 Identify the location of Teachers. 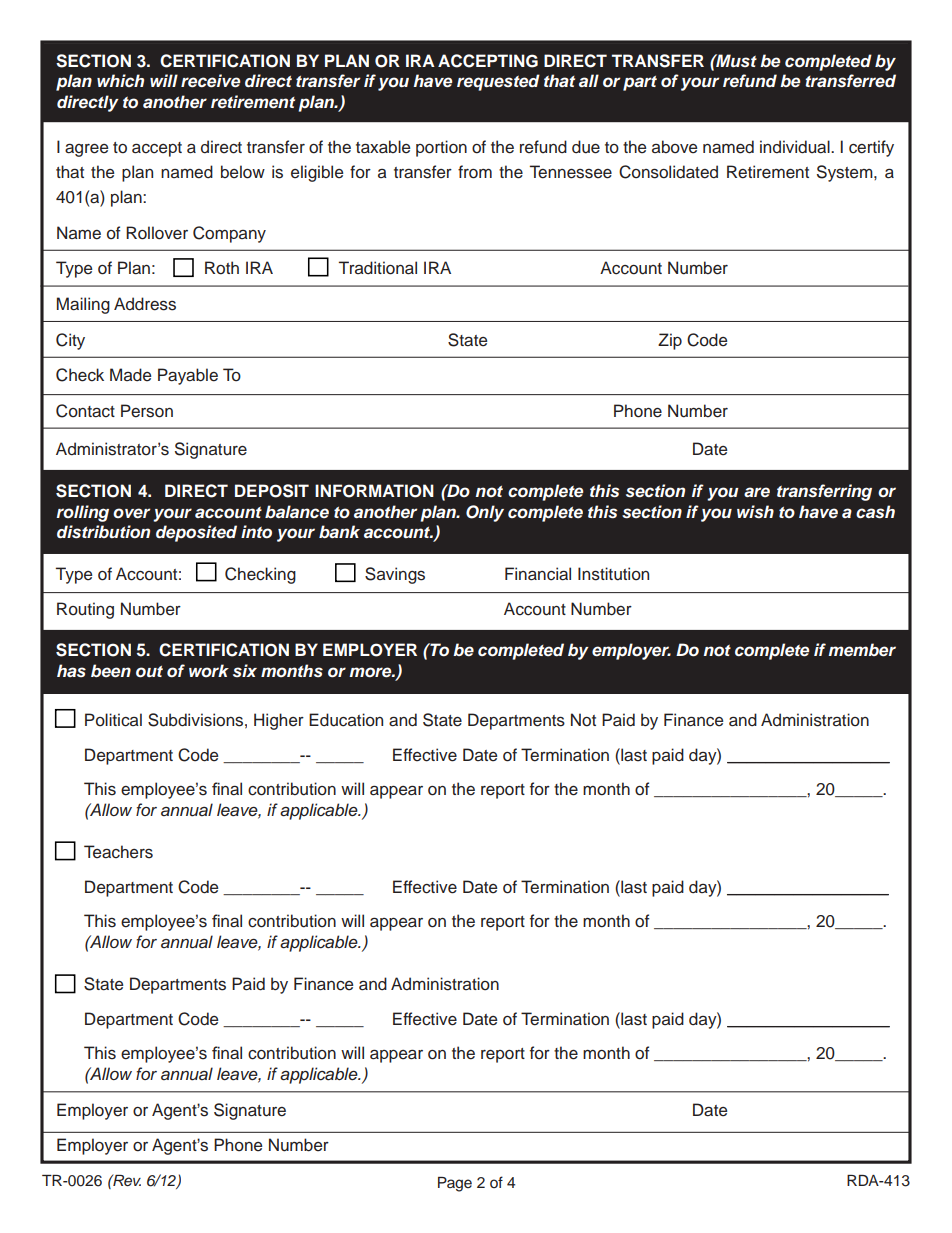
(118, 852).
